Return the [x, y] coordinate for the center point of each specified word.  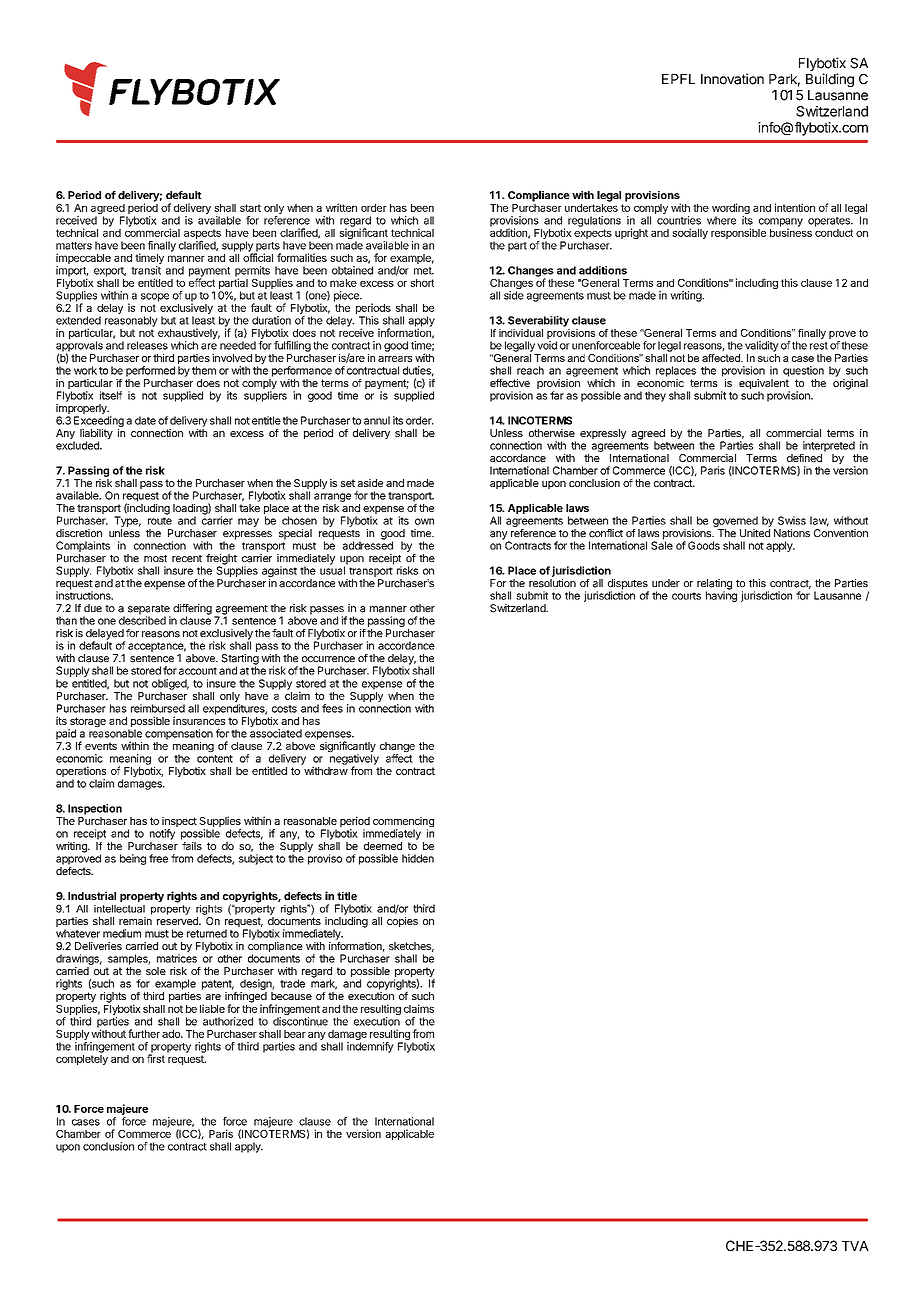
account [198, 671]
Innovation [732, 79]
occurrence [328, 659]
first [156, 1057]
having [721, 595]
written [341, 207]
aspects [202, 234]
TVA [855, 1246]
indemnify [370, 1047]
